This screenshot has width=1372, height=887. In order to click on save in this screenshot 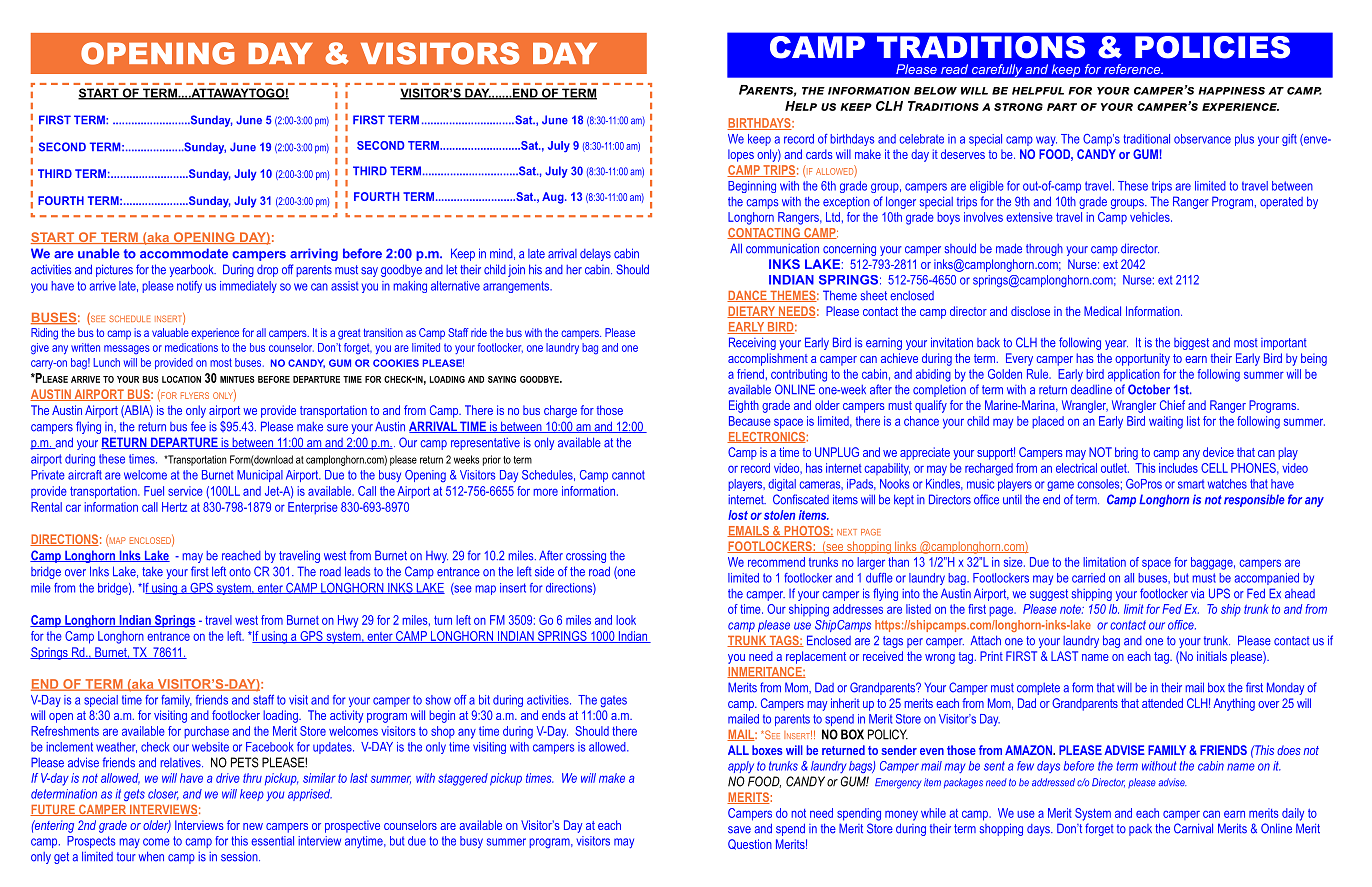, I will do `click(739, 830)`.
